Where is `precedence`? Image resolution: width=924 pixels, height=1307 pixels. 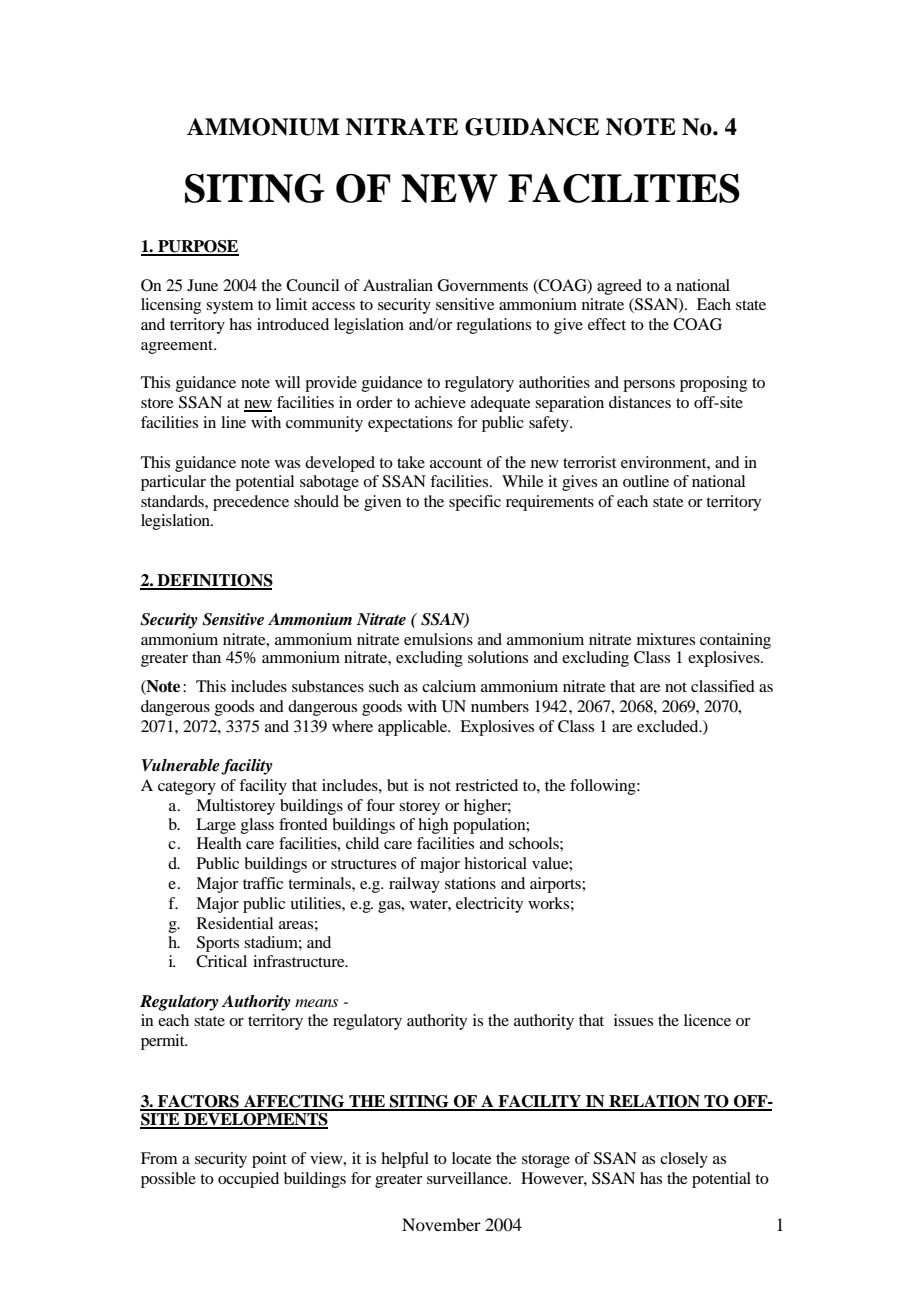 precedence is located at coordinates (251, 503).
